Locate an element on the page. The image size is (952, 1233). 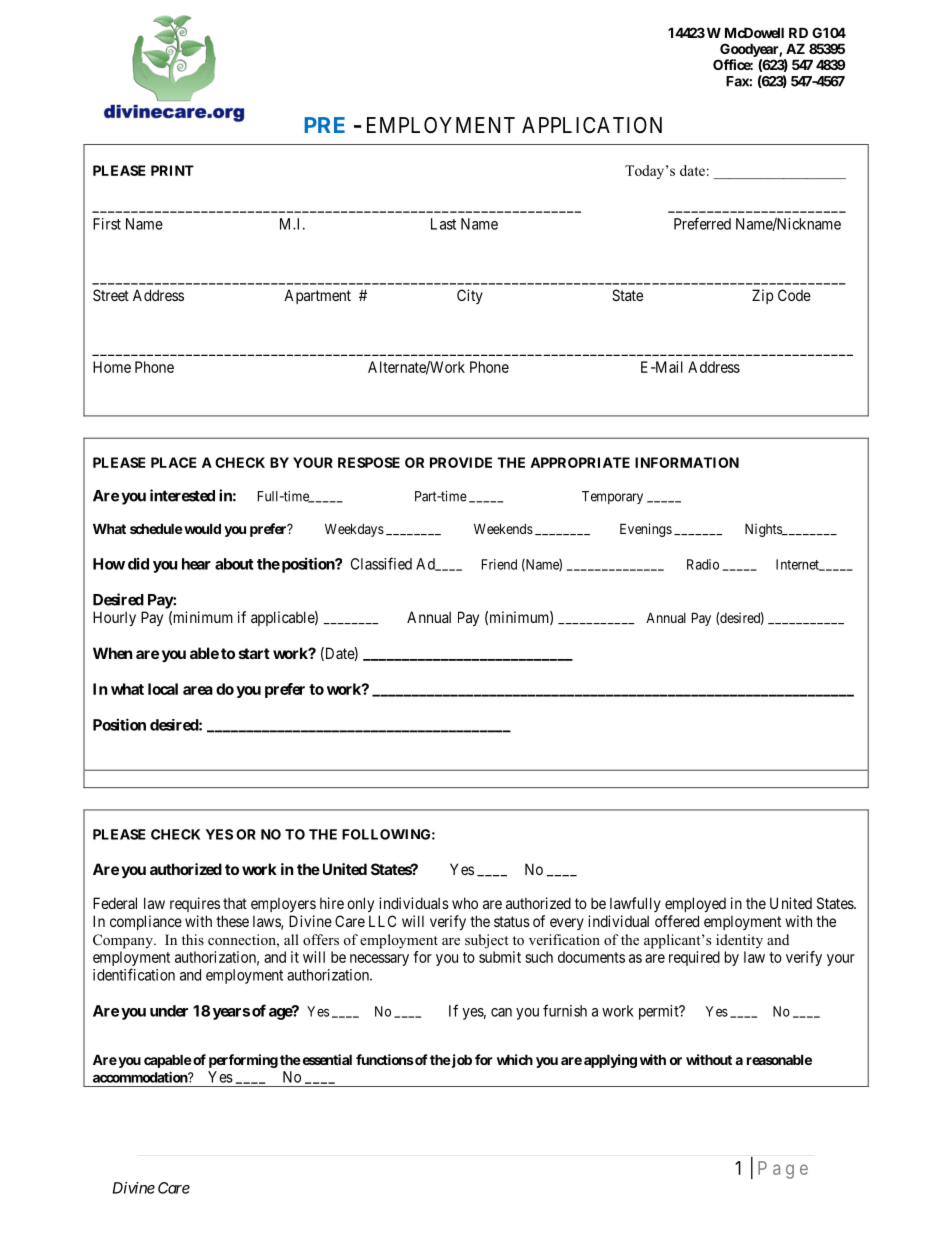
job is located at coordinates (461, 1061).
